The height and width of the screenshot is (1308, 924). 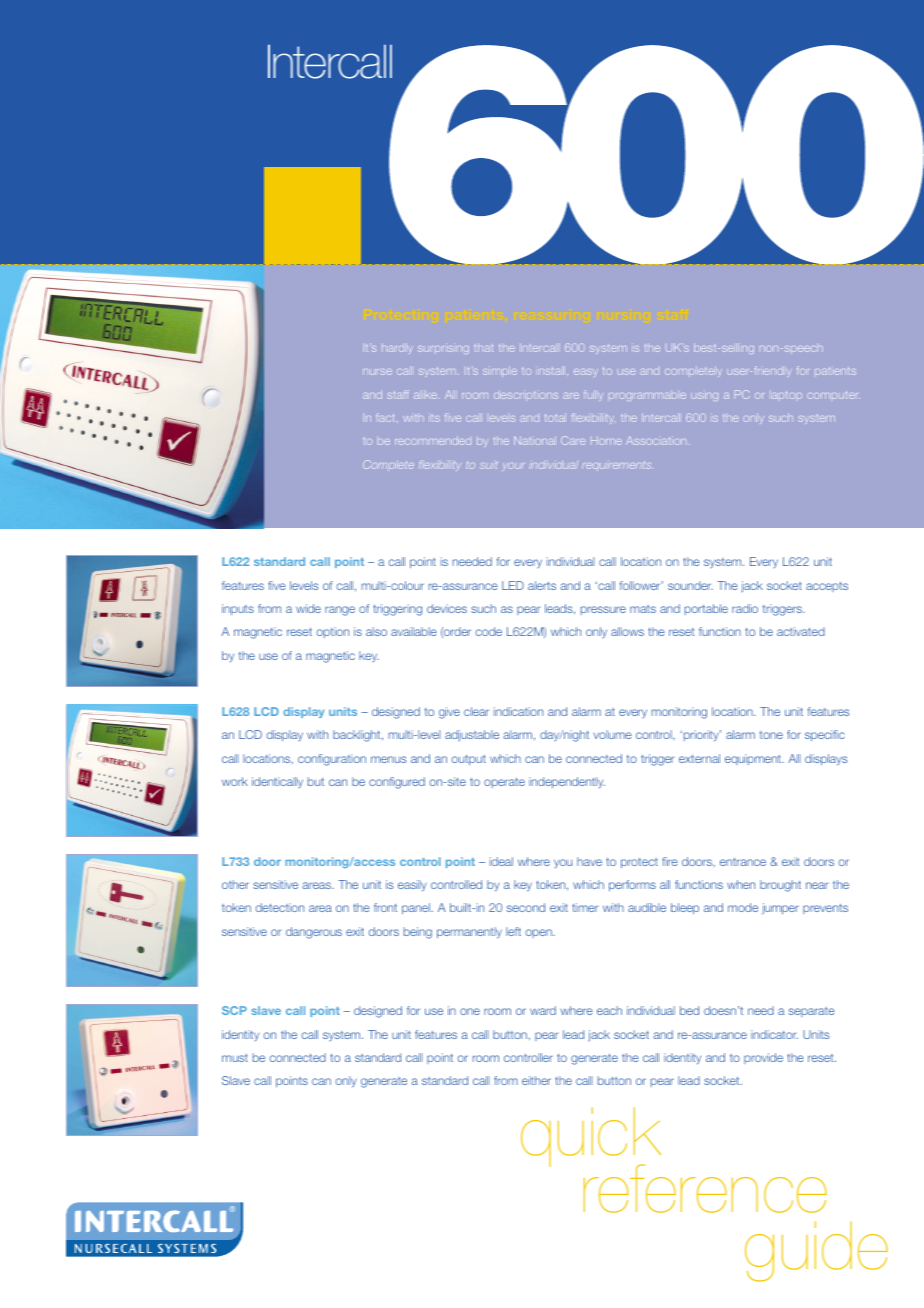 I want to click on must, so click(x=235, y=1058).
